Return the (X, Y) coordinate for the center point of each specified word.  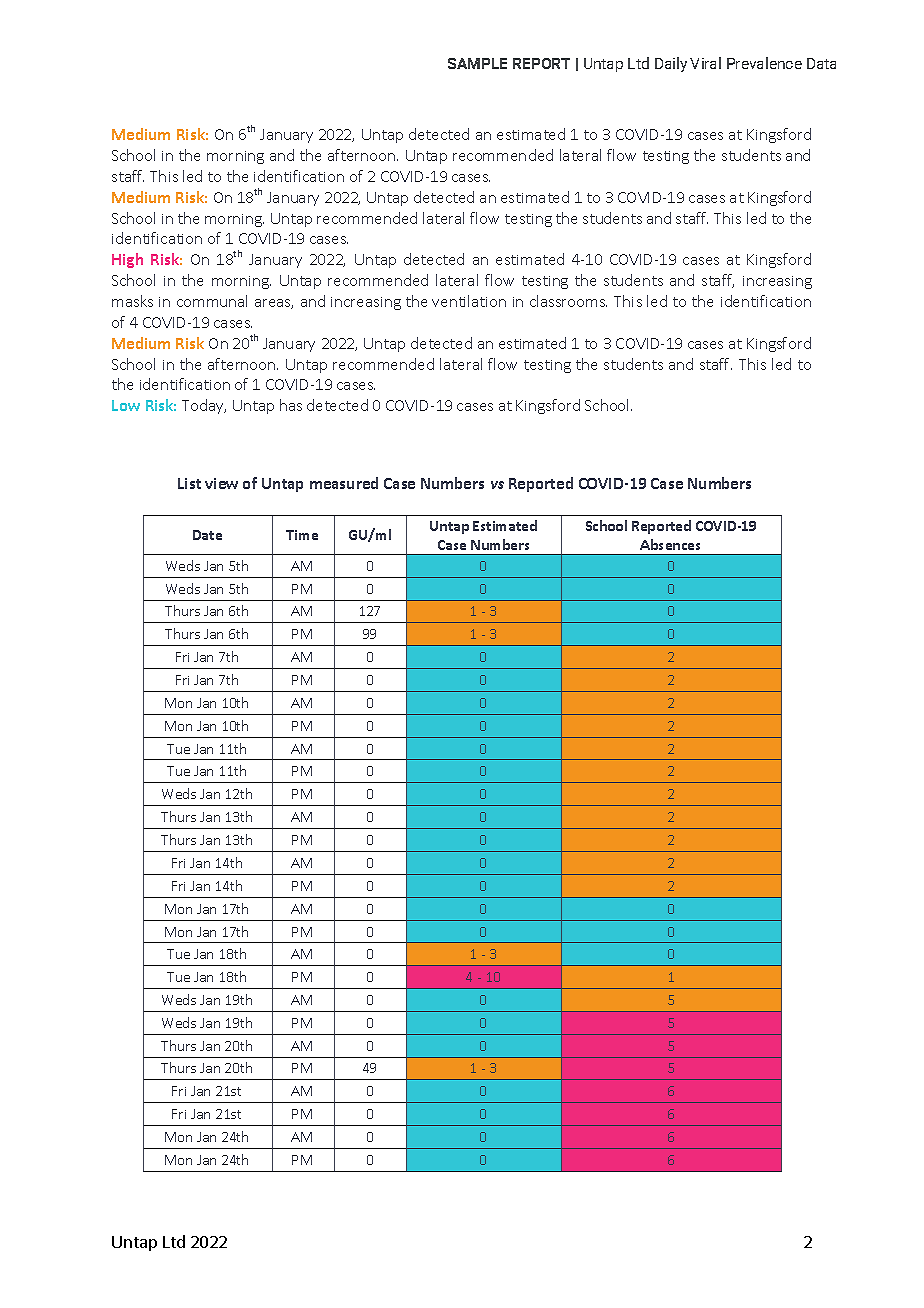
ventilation (469, 301)
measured (344, 483)
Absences (670, 544)
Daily (671, 64)
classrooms (568, 301)
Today (204, 406)
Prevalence (764, 63)
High (127, 260)
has (291, 405)
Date (207, 535)
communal (212, 301)
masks (132, 301)
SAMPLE (477, 63)
